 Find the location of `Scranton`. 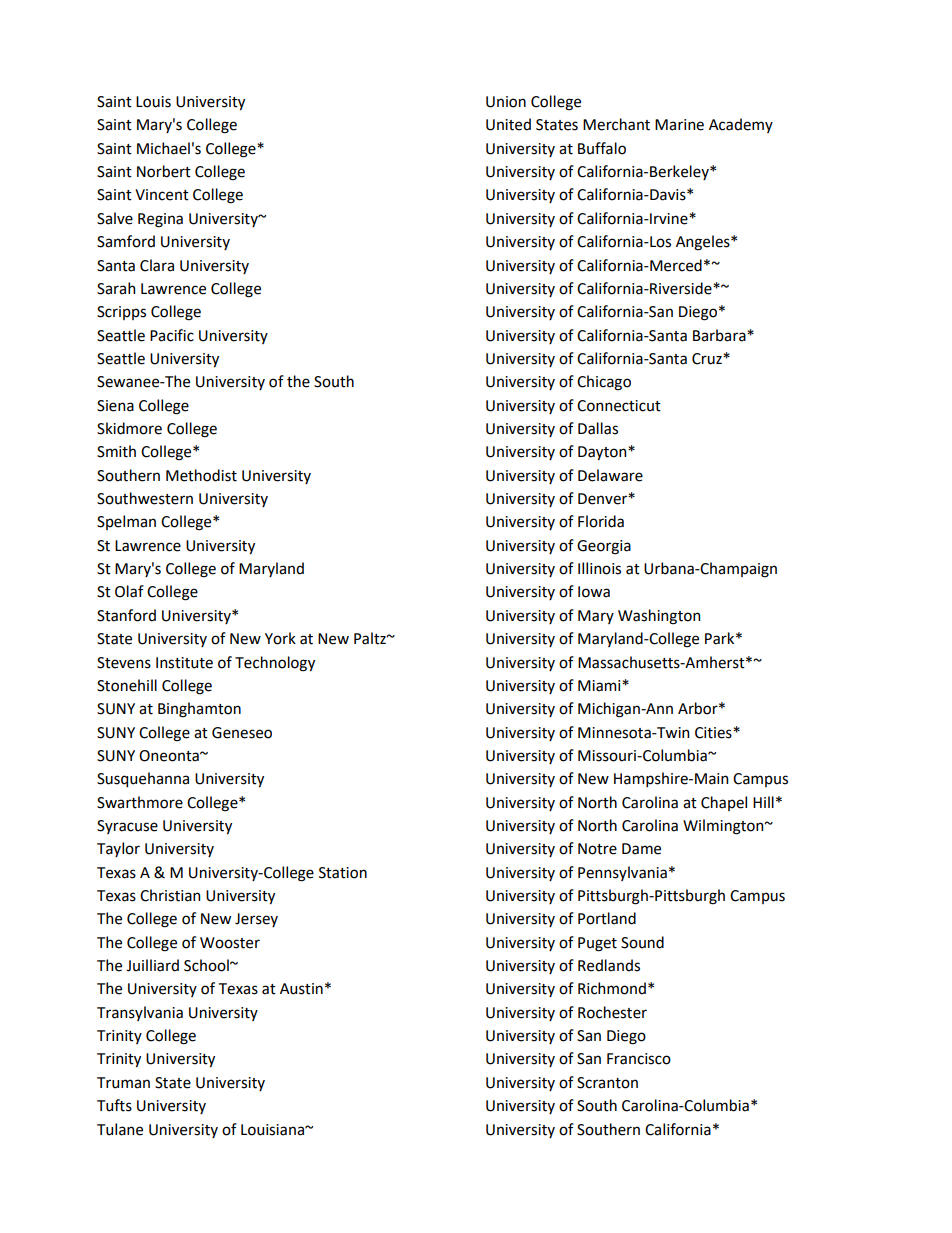

Scranton is located at coordinates (607, 1083).
